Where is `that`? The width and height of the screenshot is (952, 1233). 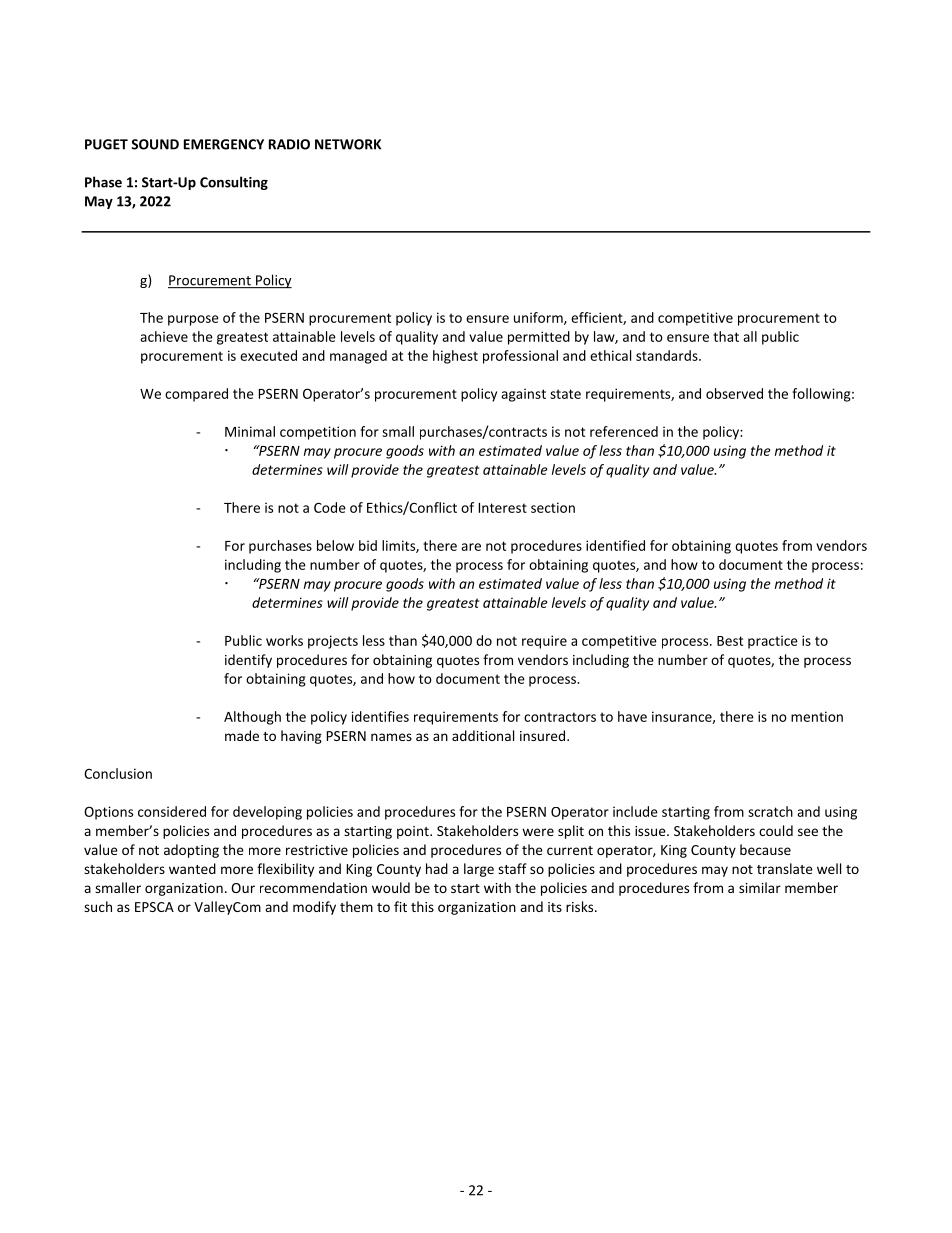
that is located at coordinates (726, 336).
